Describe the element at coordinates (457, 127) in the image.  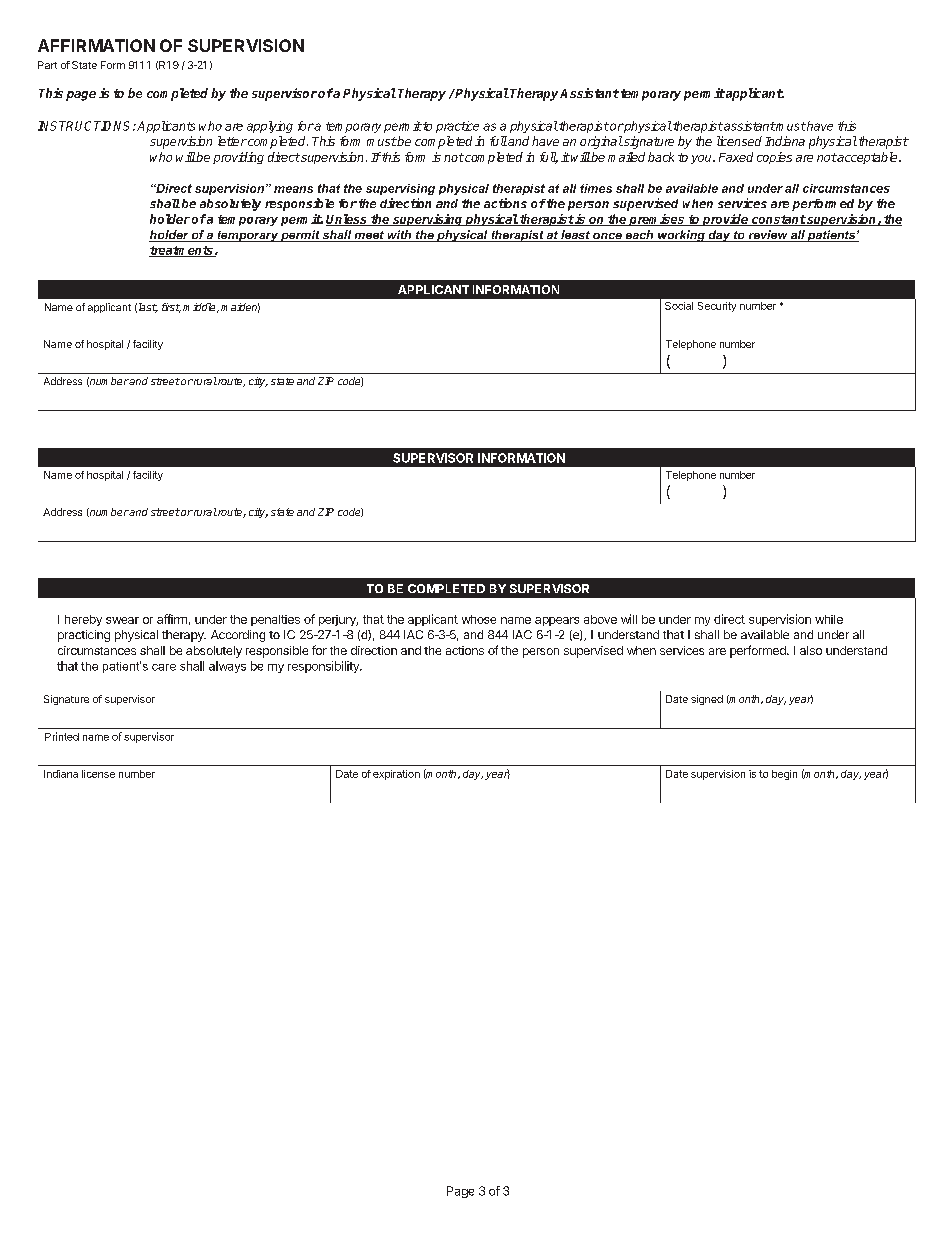
I see `practice` at that location.
